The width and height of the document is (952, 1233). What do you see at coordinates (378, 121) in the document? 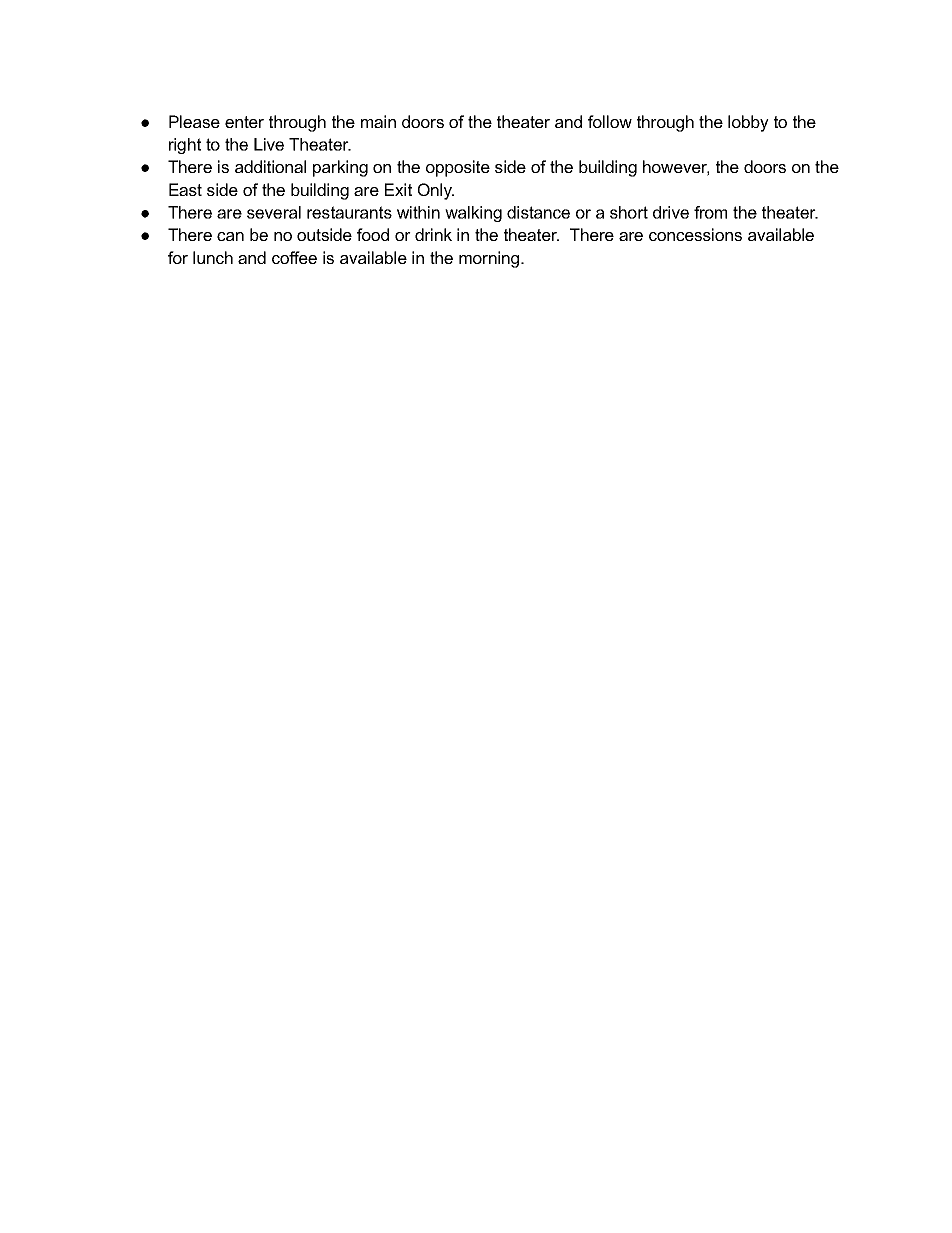
I see `main` at bounding box center [378, 121].
